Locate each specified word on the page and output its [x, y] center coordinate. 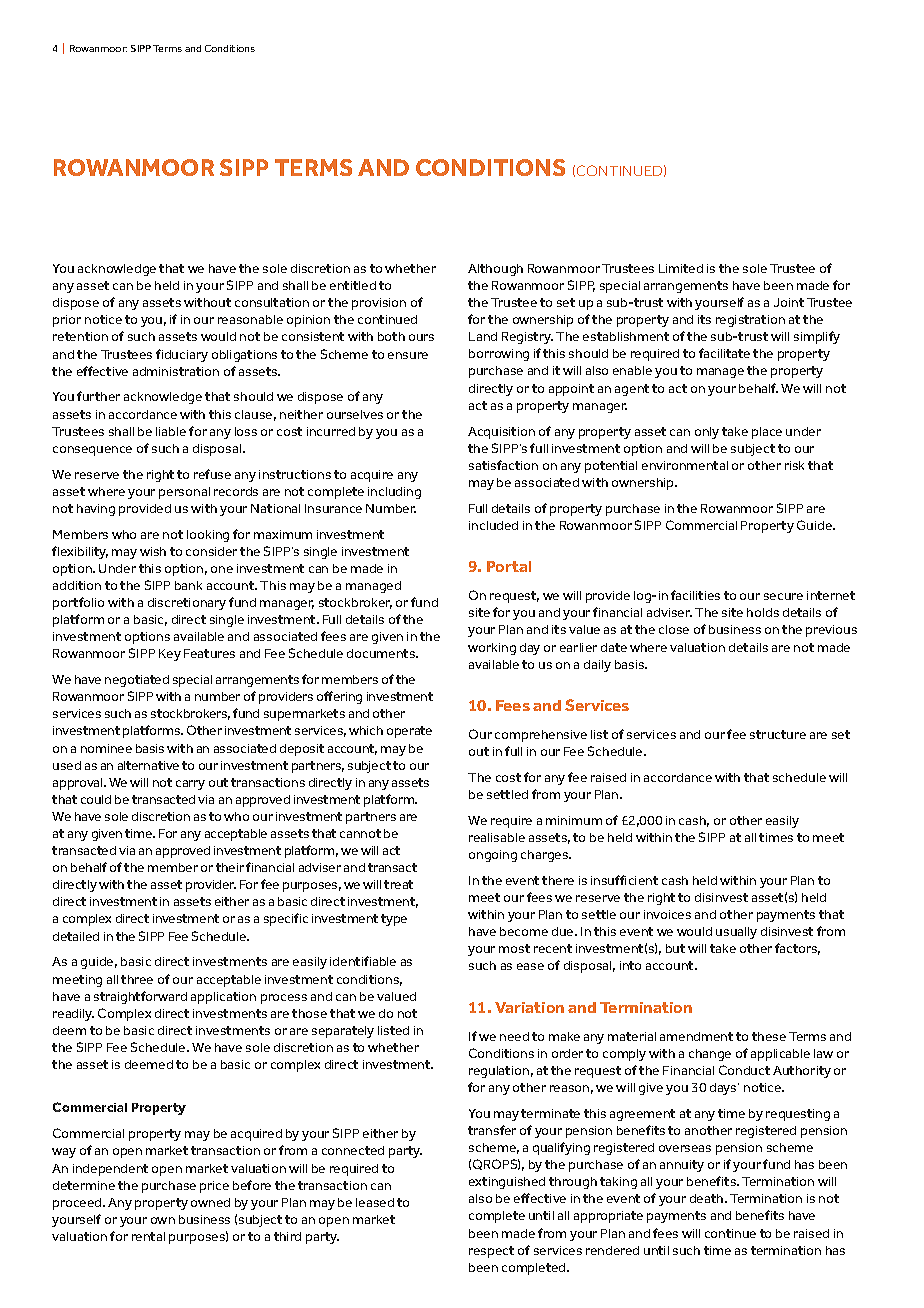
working [492, 649]
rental [148, 1236]
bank [188, 585]
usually [736, 933]
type [394, 920]
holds [763, 612]
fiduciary [182, 355]
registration [750, 321]
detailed [76, 936]
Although [495, 270]
